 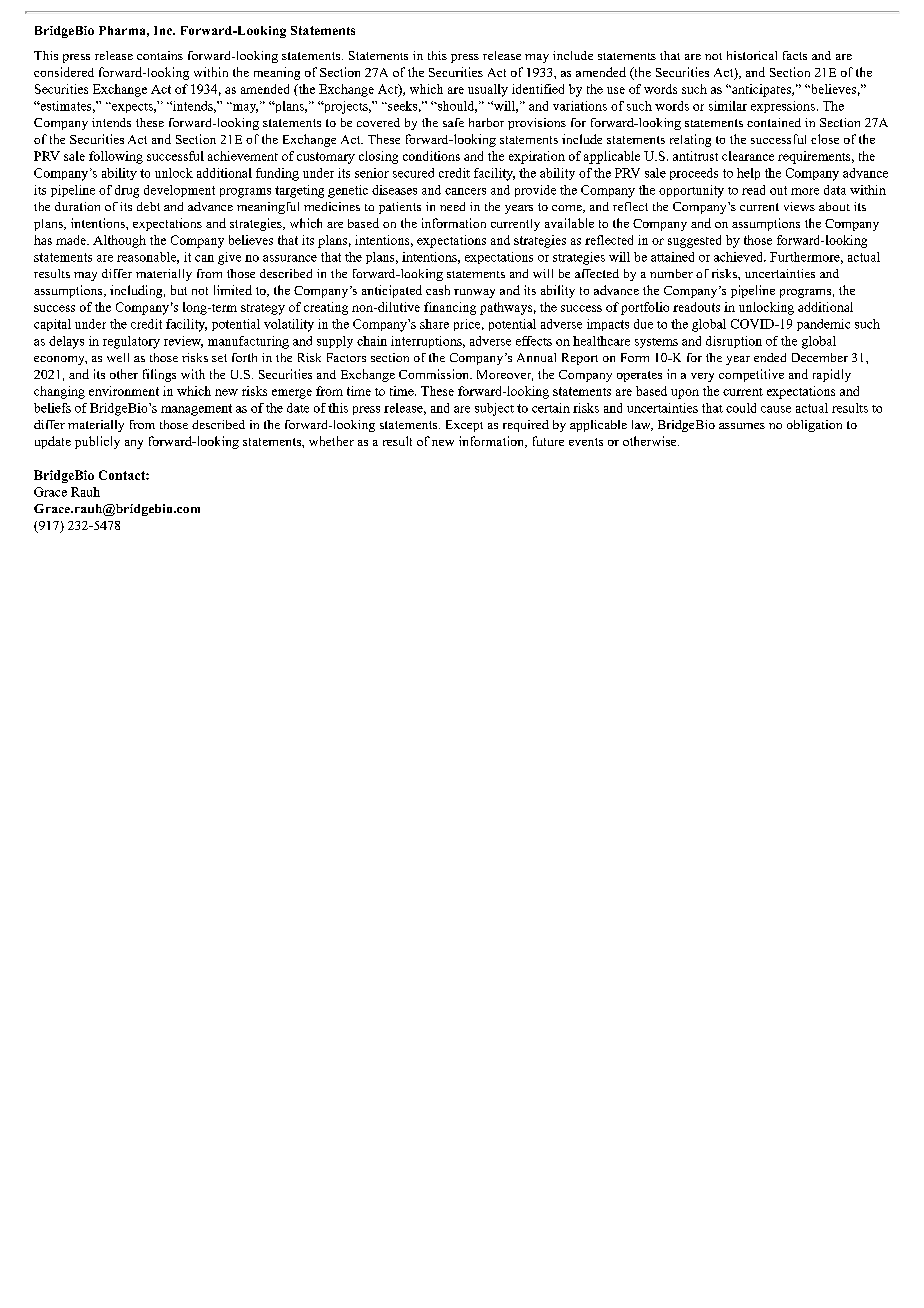 What do you see at coordinates (464, 426) in the screenshot?
I see `Except` at bounding box center [464, 426].
